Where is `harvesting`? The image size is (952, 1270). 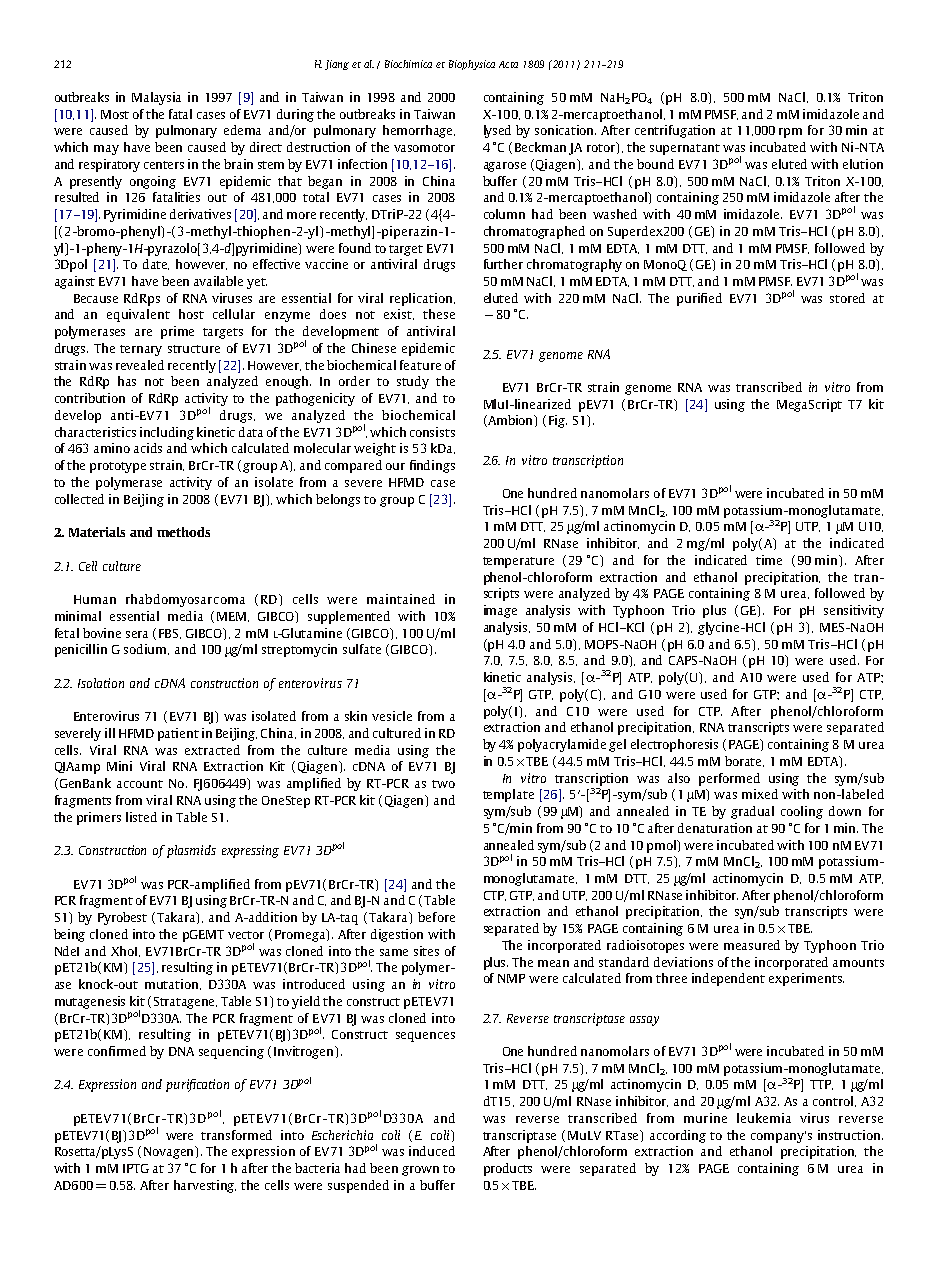
harvesting is located at coordinates (205, 1186).
